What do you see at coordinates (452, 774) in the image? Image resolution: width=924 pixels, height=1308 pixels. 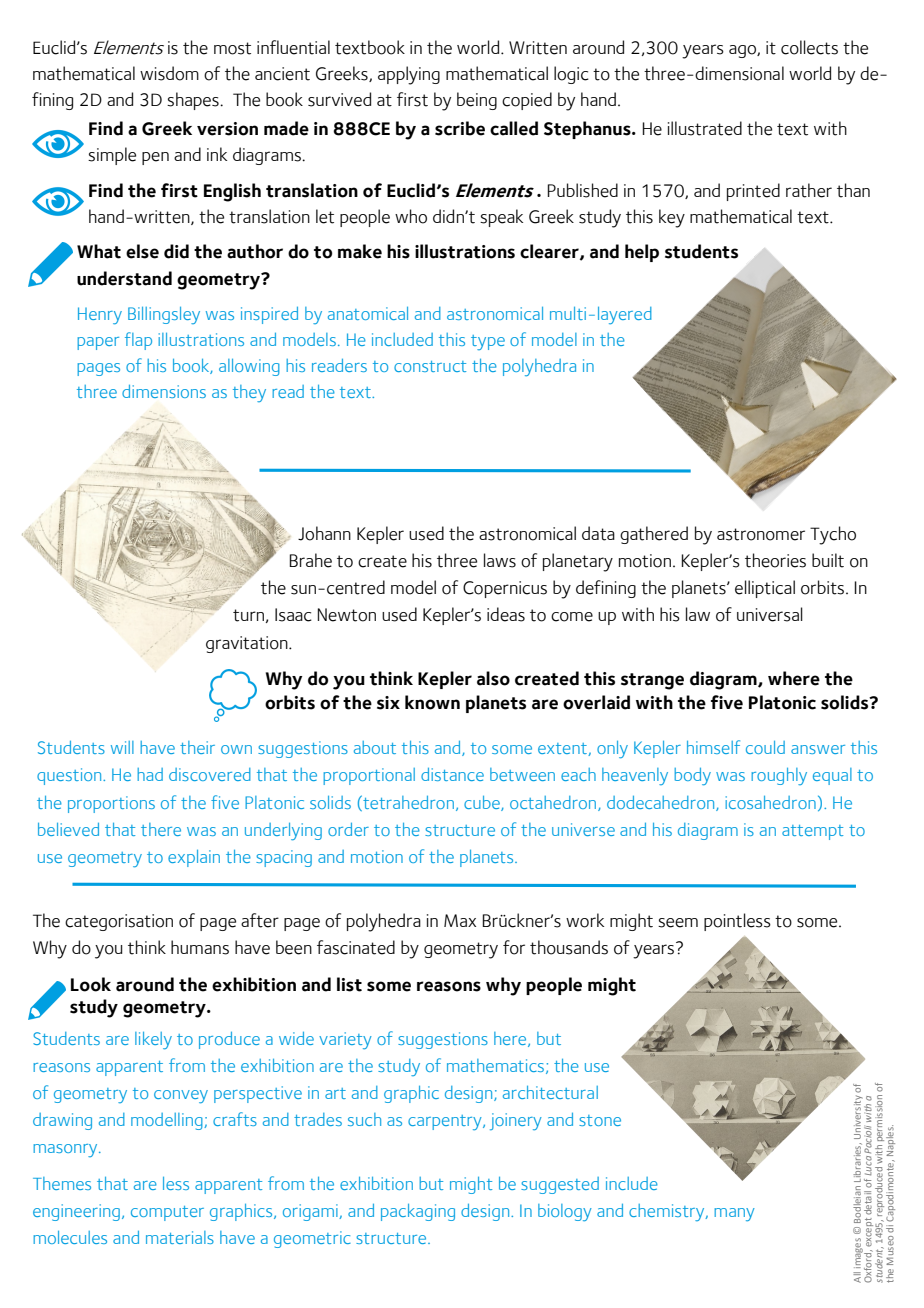 I see `distance` at bounding box center [452, 774].
